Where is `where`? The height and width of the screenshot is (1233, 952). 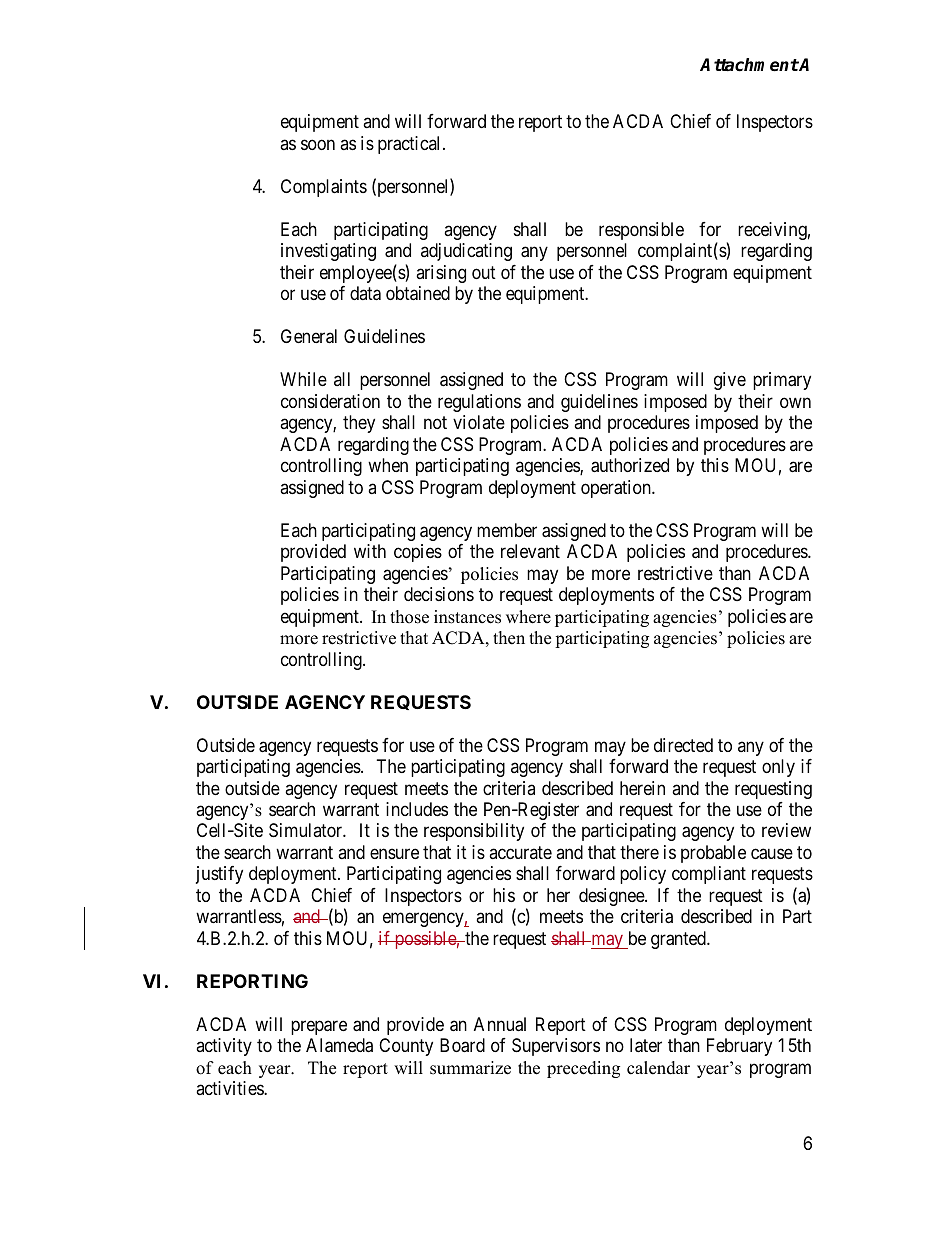
where is located at coordinates (528, 617).
